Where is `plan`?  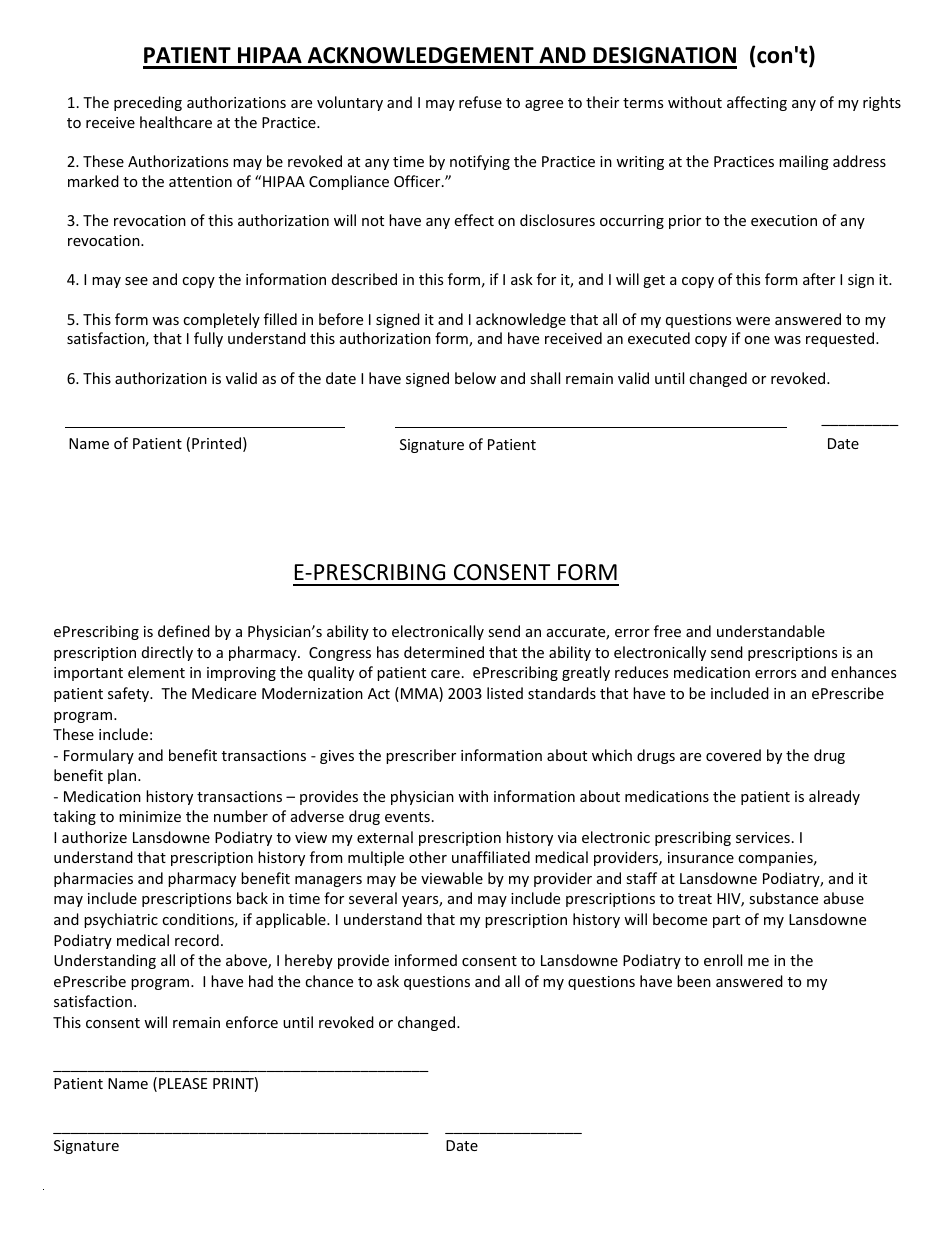
plan is located at coordinates (123, 776).
